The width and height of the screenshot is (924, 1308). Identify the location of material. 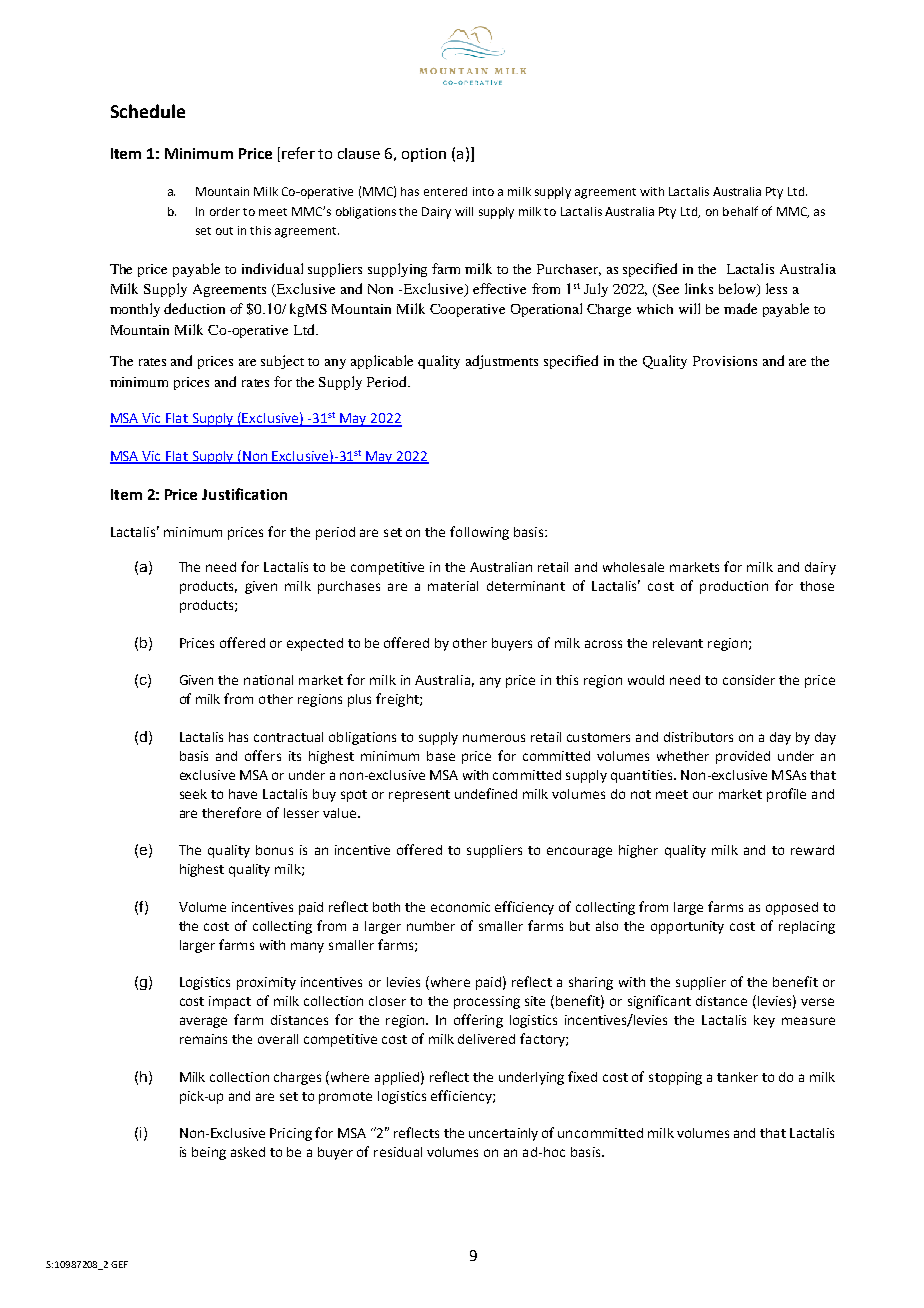
(453, 586).
